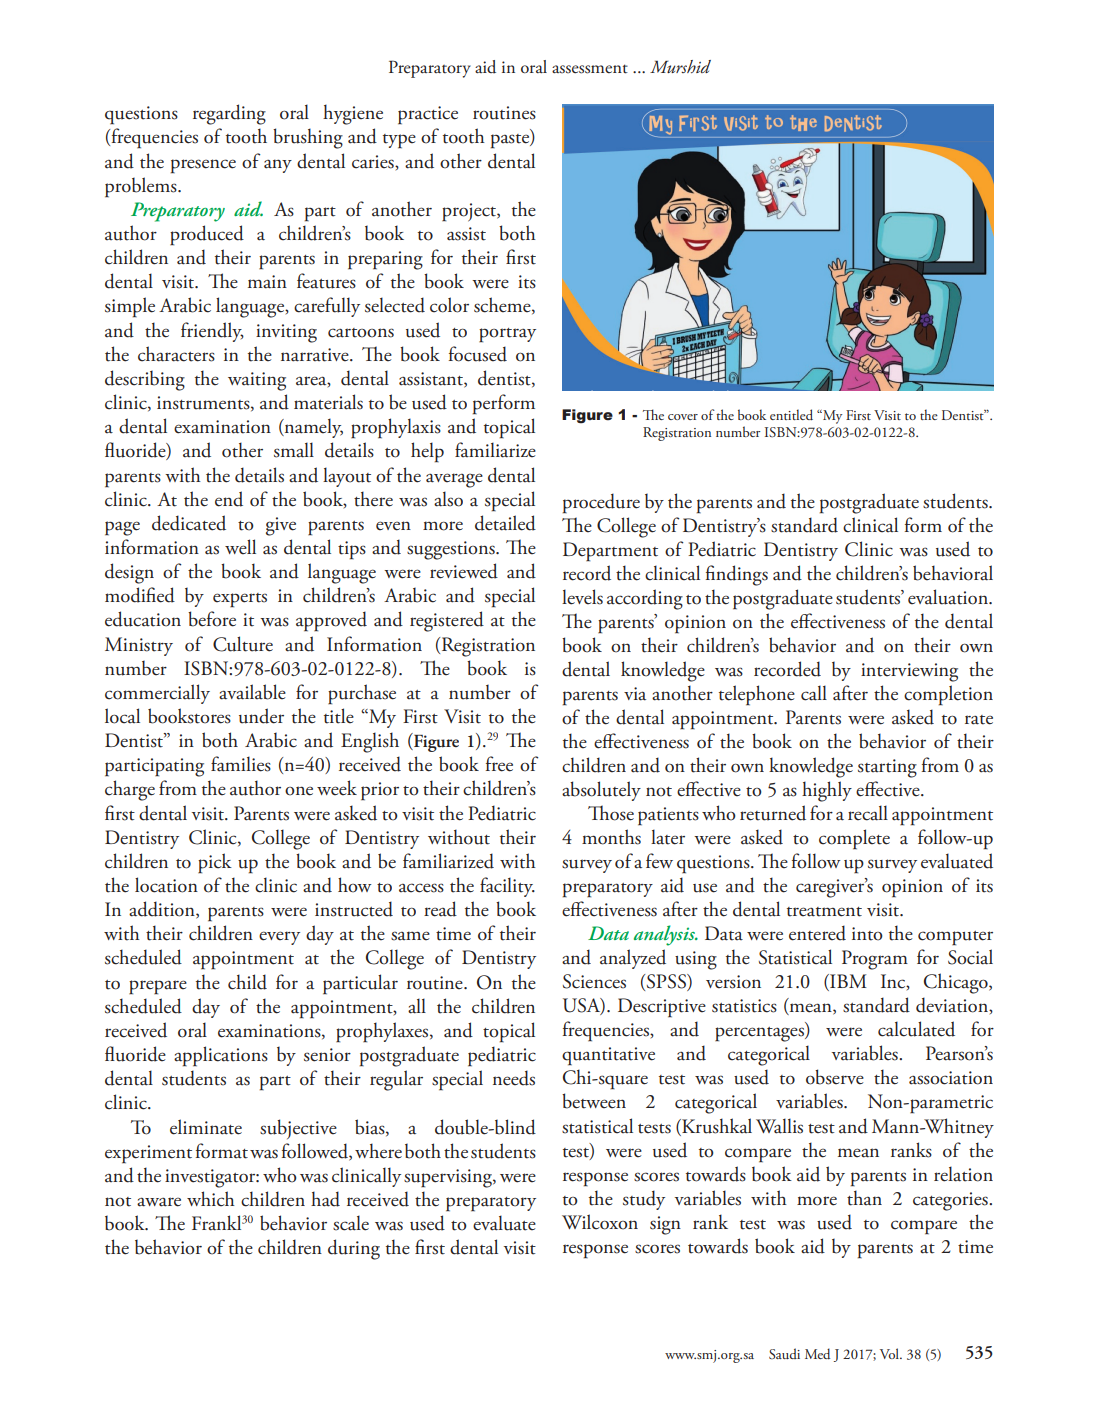 The height and width of the screenshot is (1411, 1098). I want to click on detailed, so click(505, 523).
